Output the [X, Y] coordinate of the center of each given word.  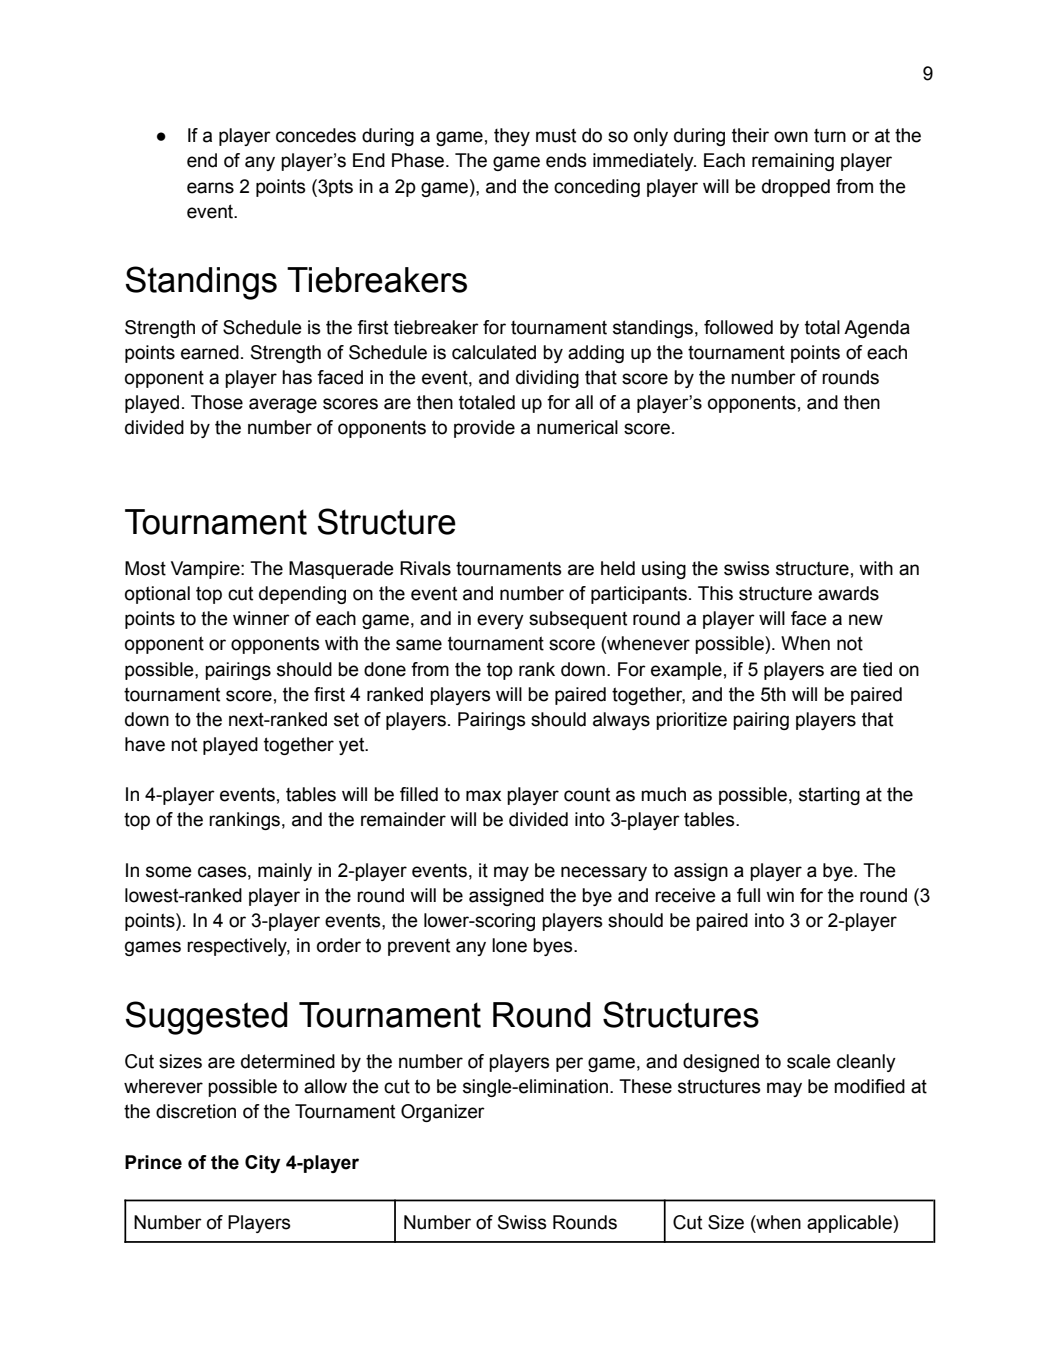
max [483, 796]
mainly [285, 872]
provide [484, 429]
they [512, 137]
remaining [793, 162]
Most [145, 568]
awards [848, 593]
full [748, 895]
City [262, 1164]
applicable [850, 1224]
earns [210, 188]
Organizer [443, 1113]
